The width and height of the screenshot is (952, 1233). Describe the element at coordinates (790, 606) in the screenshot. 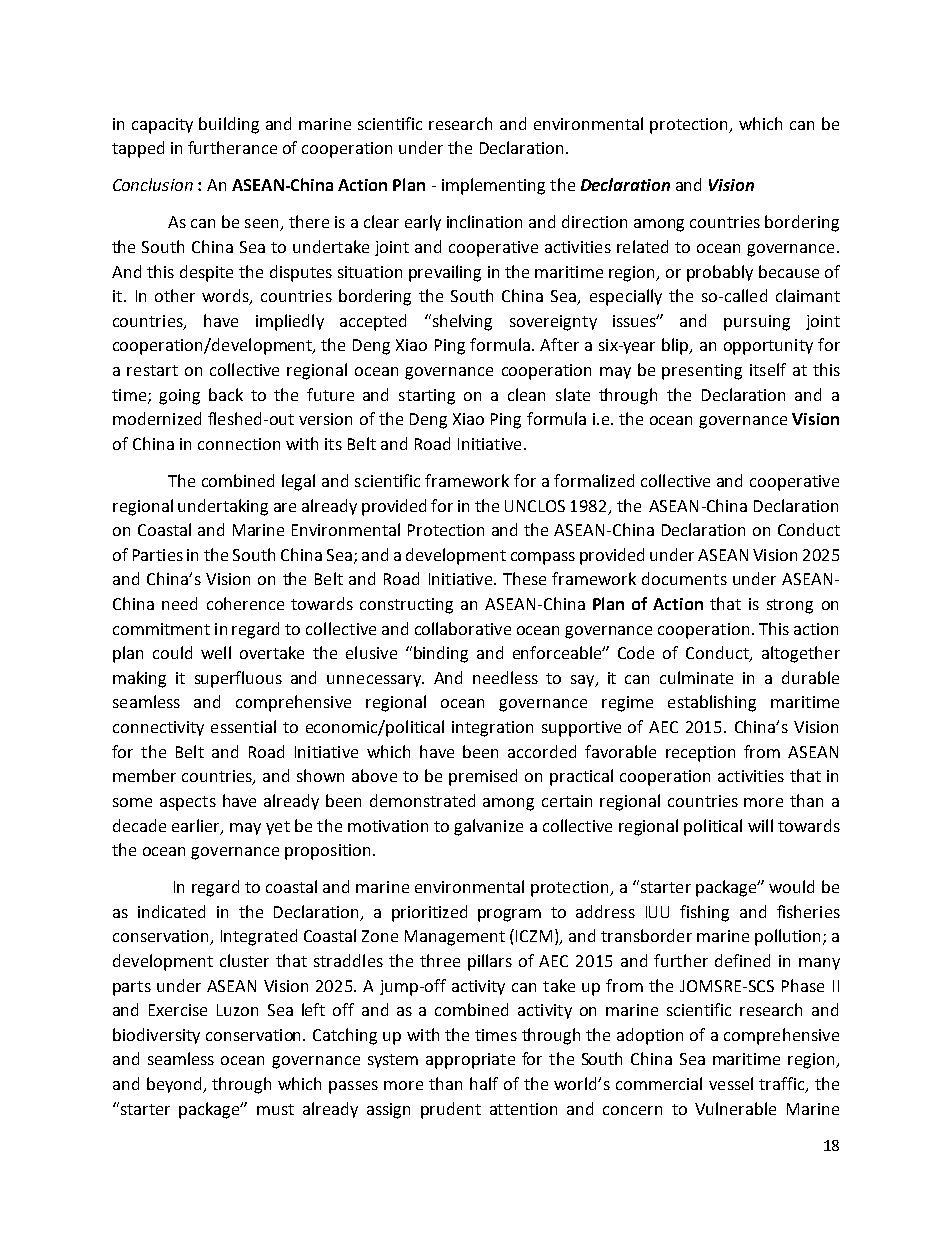

I see `strong` at that location.
